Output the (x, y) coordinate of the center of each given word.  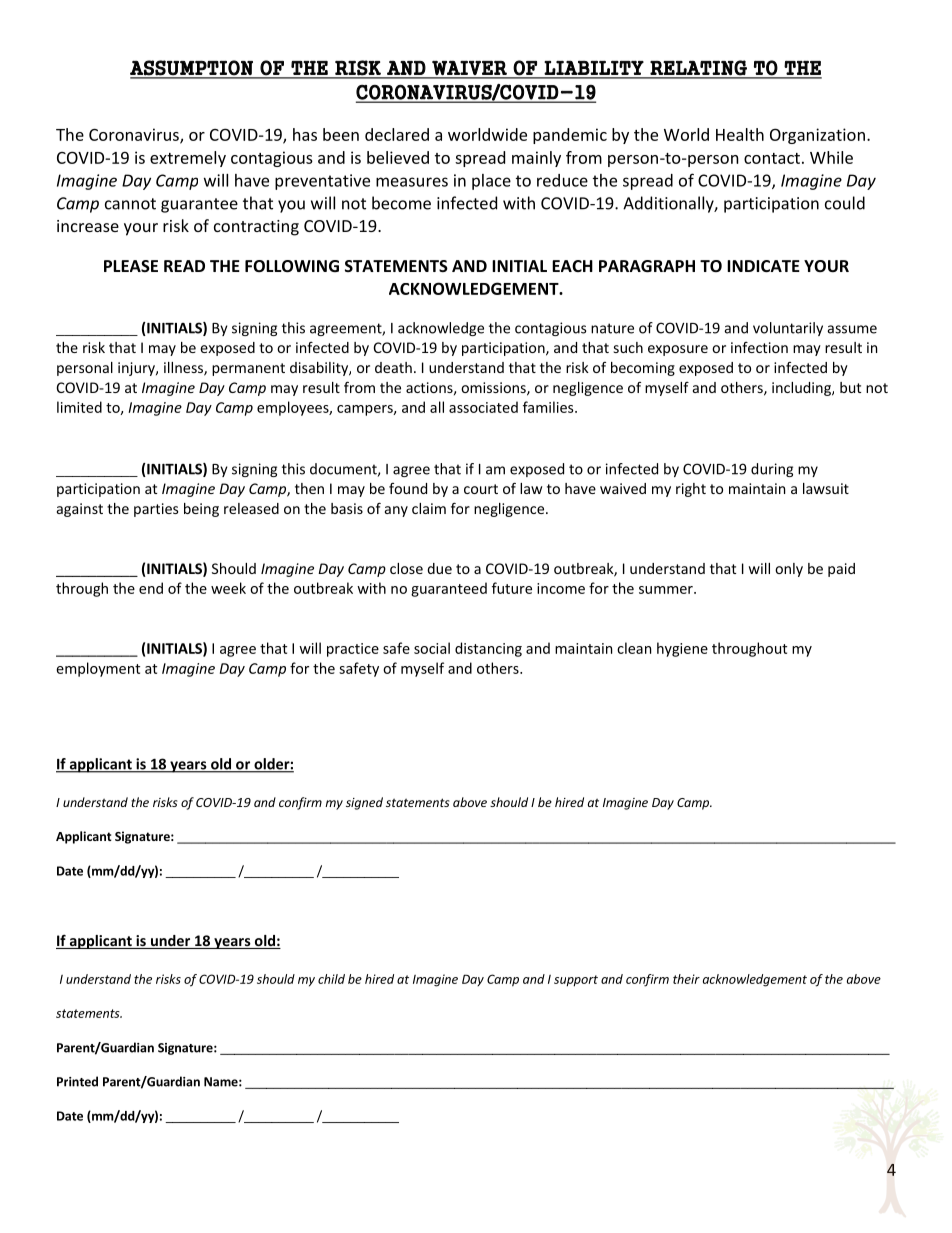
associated (483, 407)
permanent (248, 369)
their (686, 979)
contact (772, 158)
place (491, 182)
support (576, 981)
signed (364, 803)
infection (759, 347)
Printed (77, 1081)
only (789, 570)
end (151, 588)
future (512, 588)
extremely (188, 159)
